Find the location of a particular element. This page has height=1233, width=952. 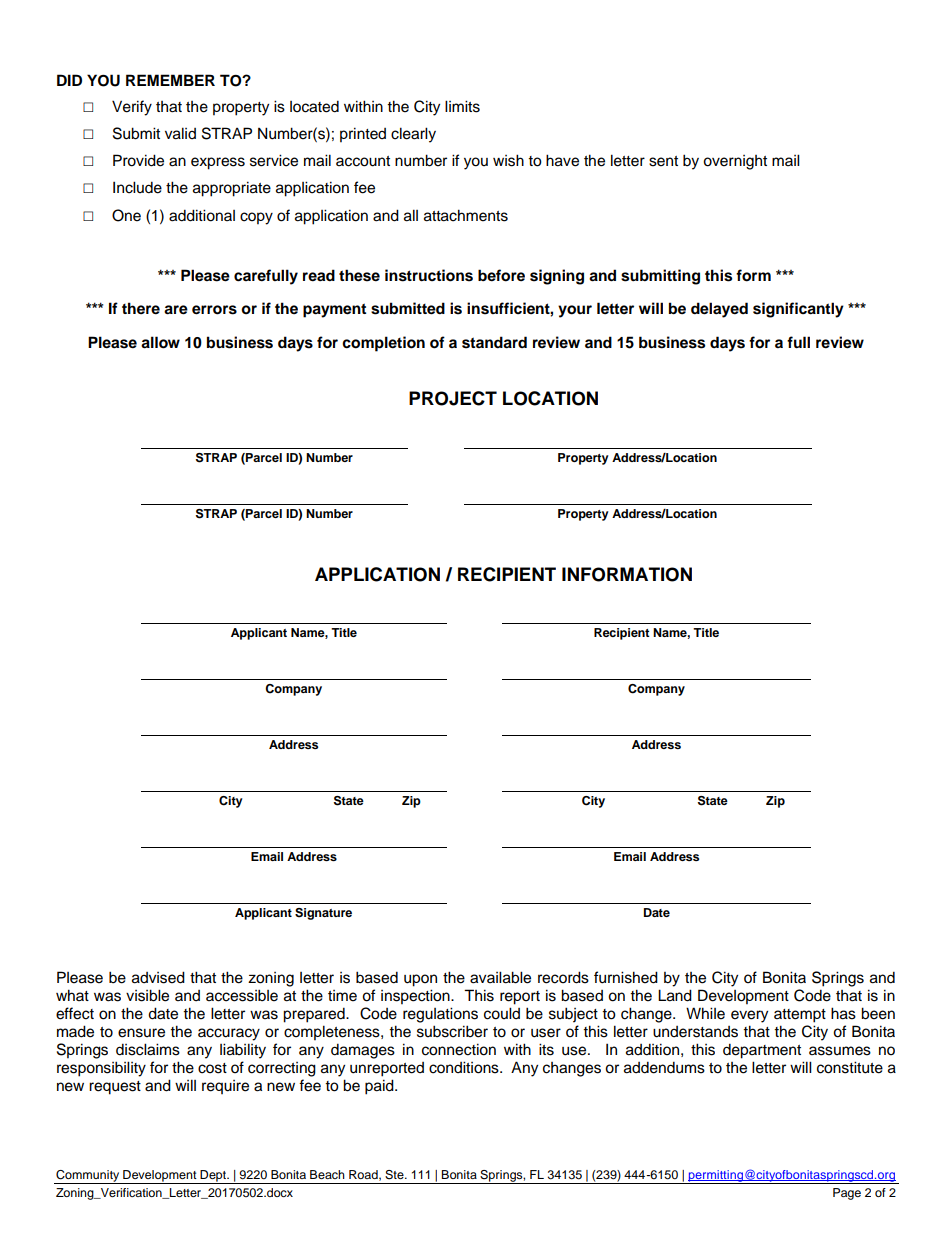

valid is located at coordinates (180, 133).
